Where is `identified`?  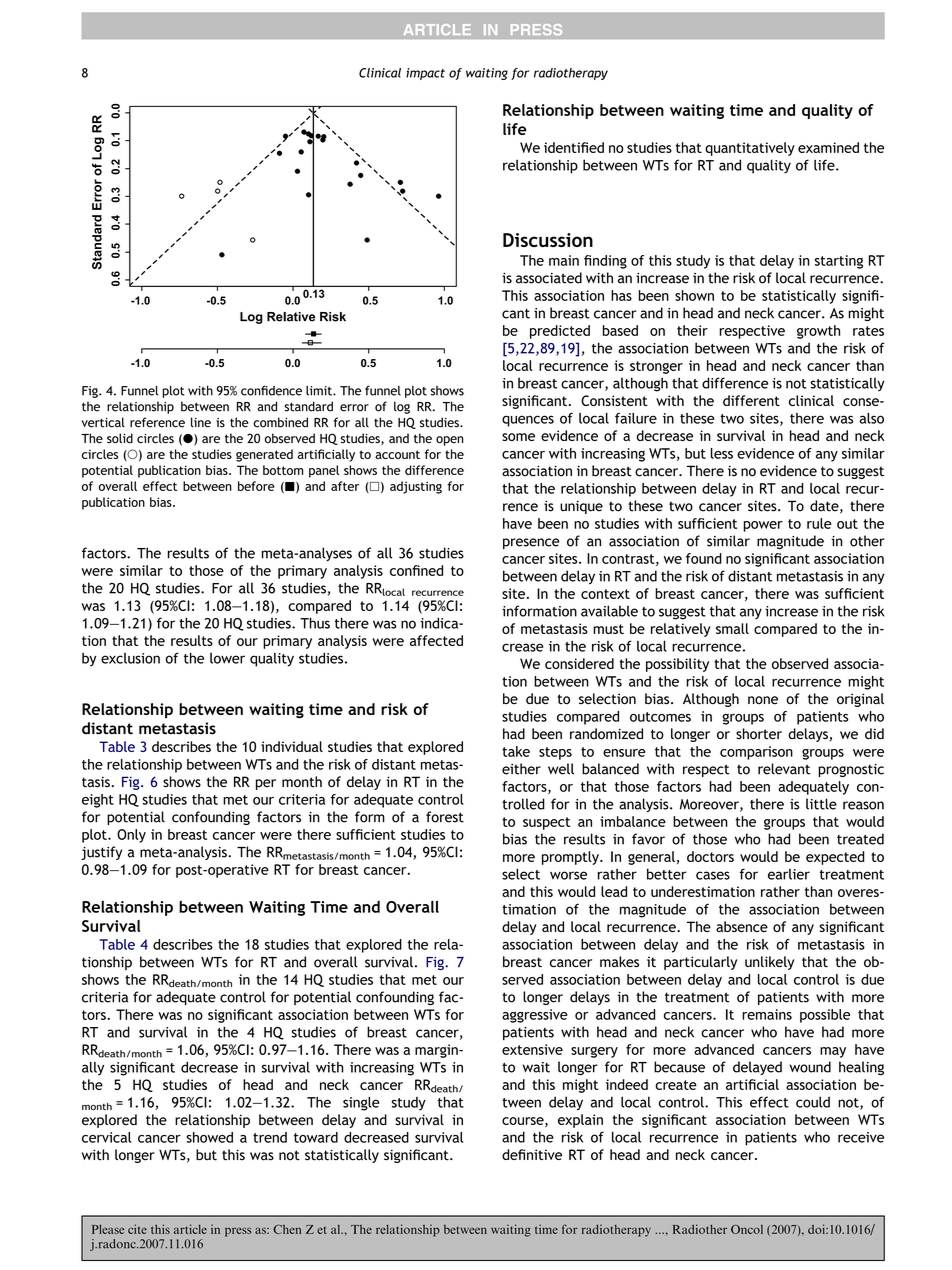 identified is located at coordinates (574, 147).
